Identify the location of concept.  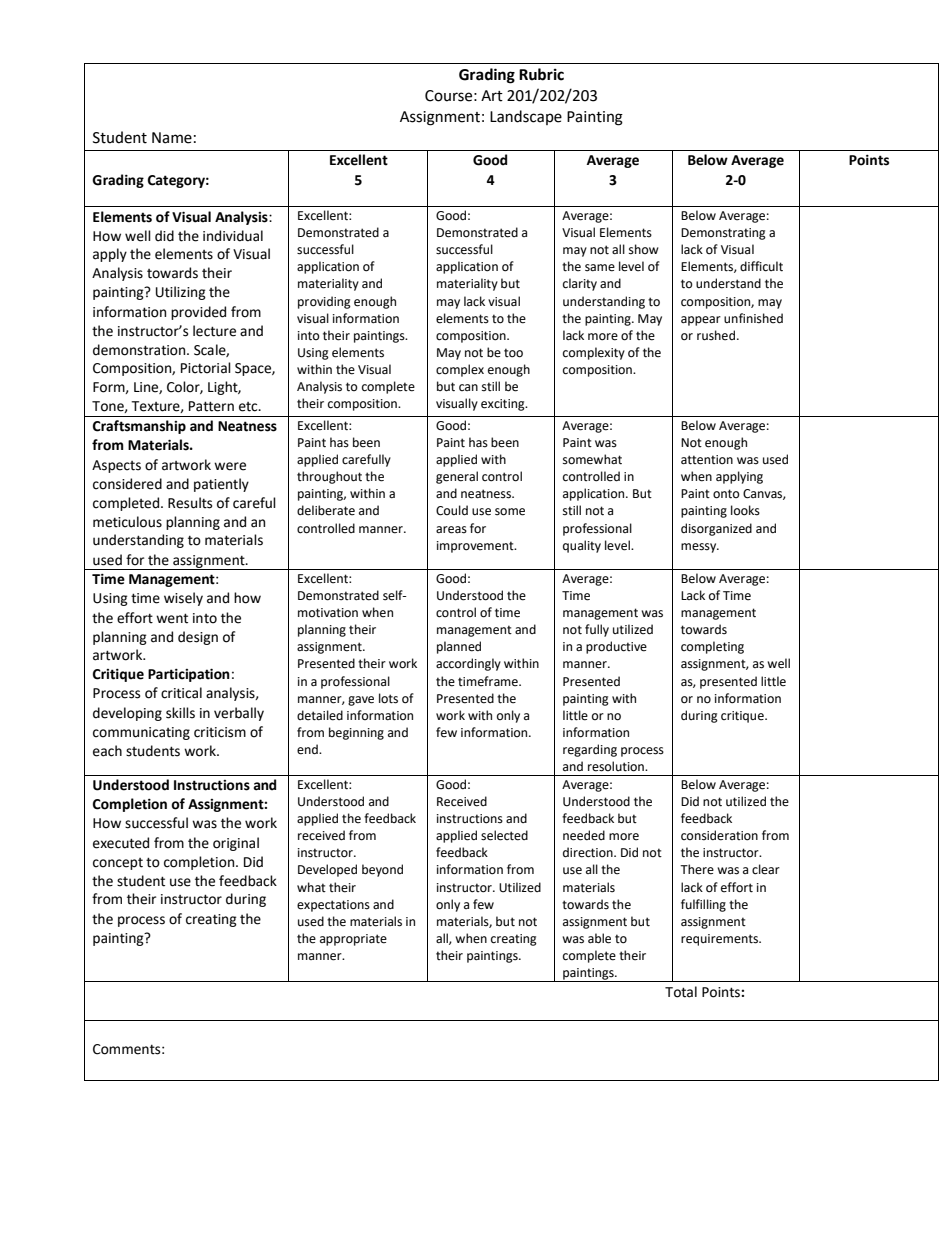
(118, 864).
